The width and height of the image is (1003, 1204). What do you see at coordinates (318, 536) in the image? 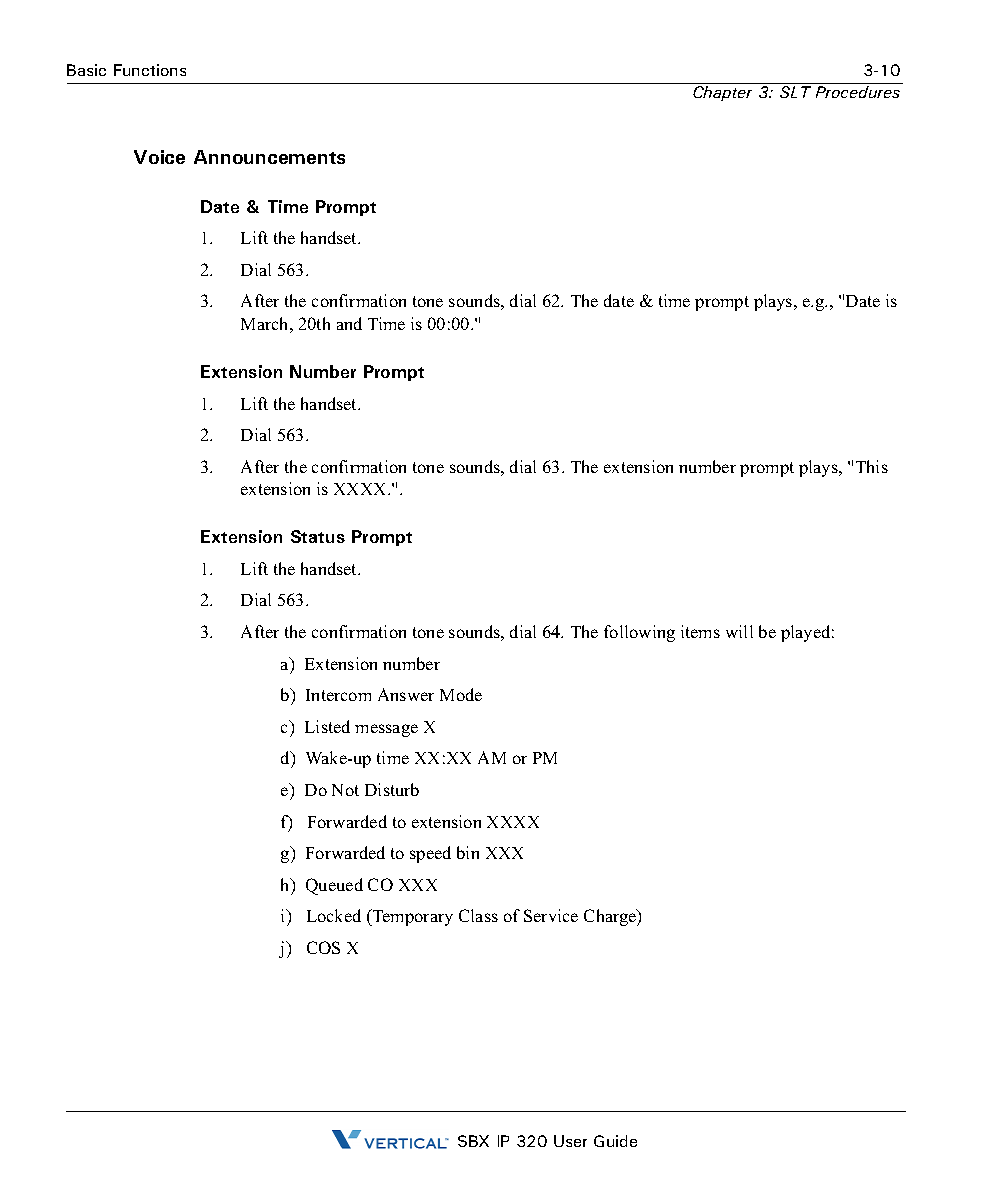
I see `Status` at bounding box center [318, 536].
